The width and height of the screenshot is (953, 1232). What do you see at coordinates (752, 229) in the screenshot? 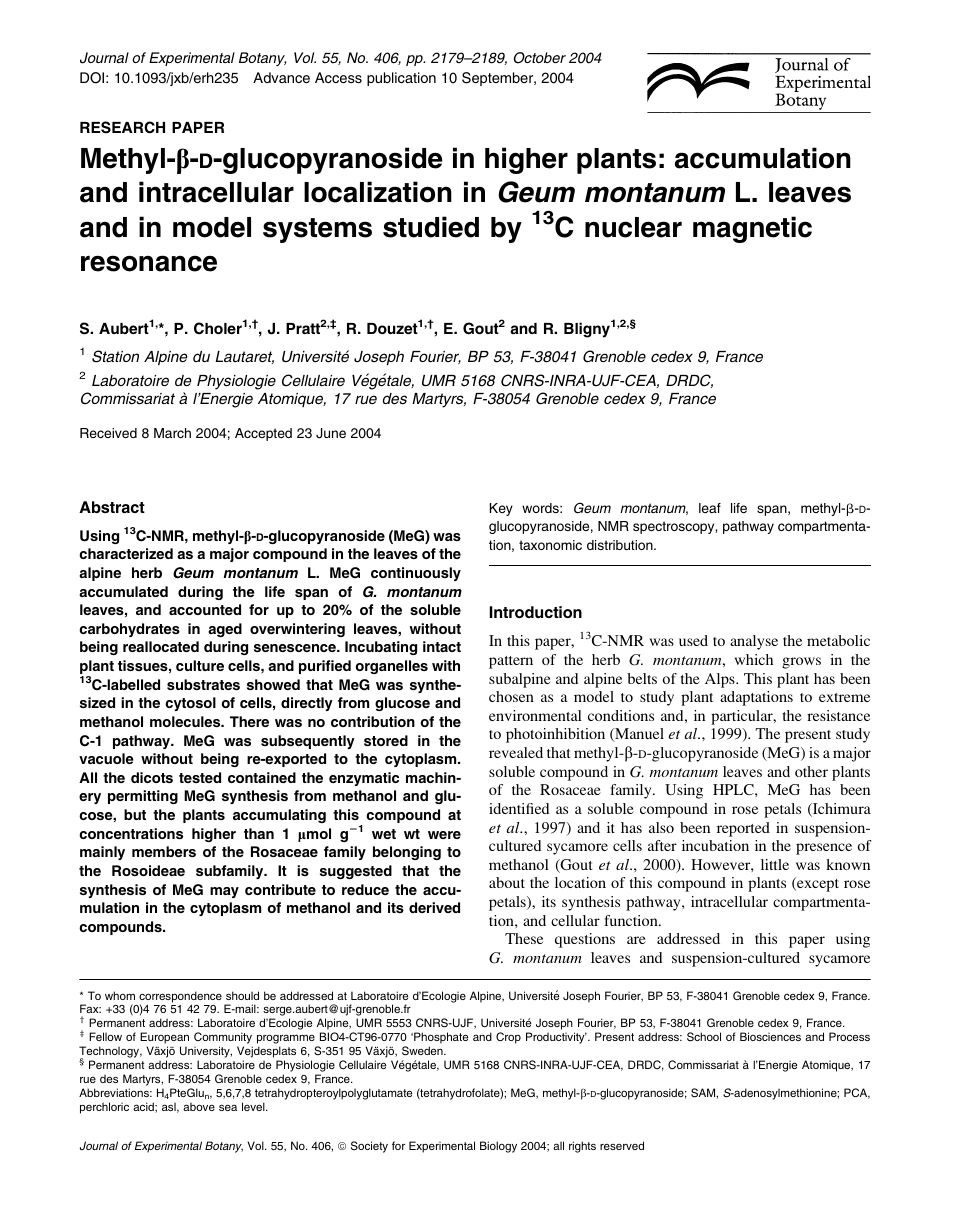
I see `magnetic` at bounding box center [752, 229].
